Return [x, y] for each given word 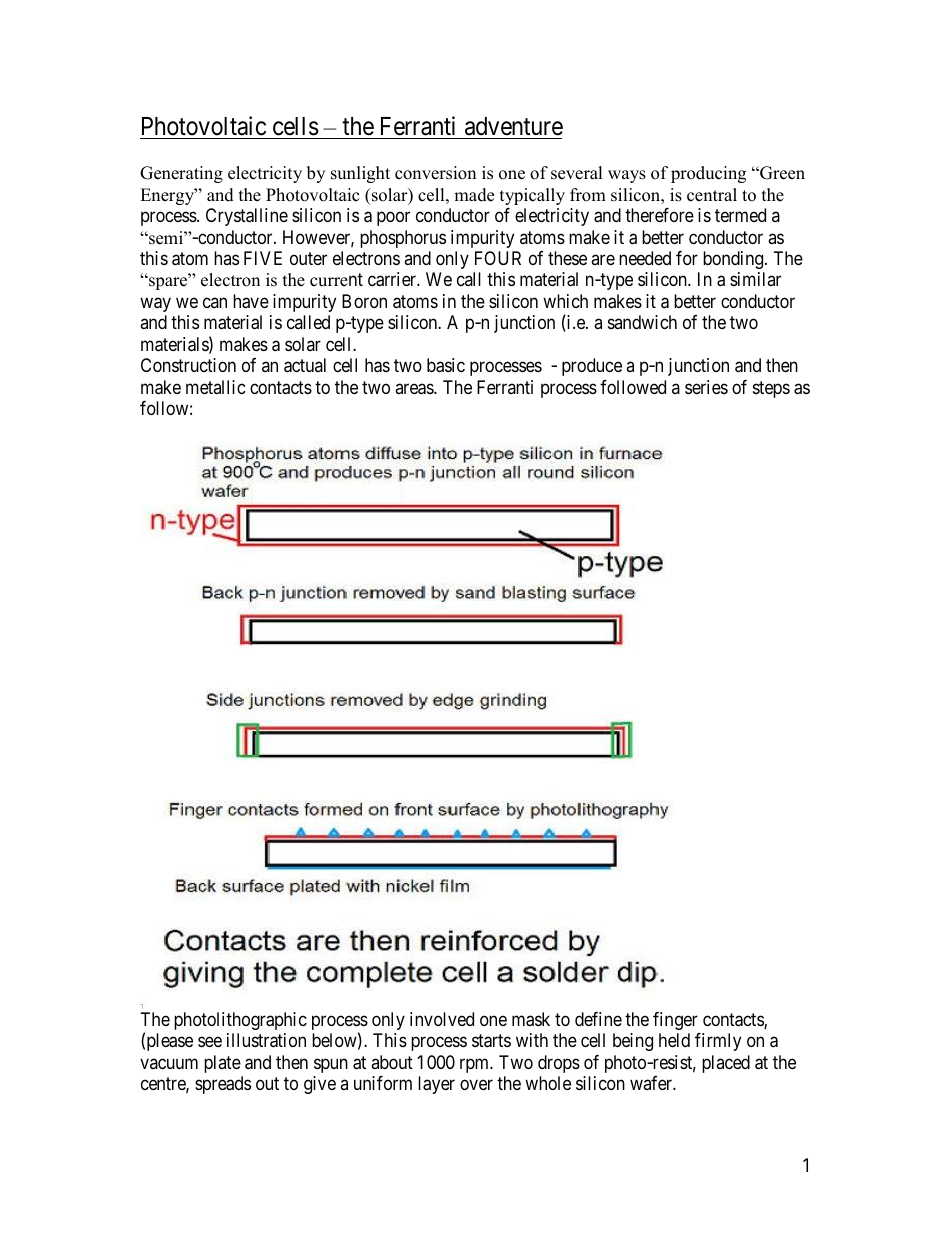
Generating [181, 174]
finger [675, 1021]
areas [415, 389]
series [706, 387]
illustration [266, 1040]
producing [708, 174]
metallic [216, 387]
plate [222, 1064]
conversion [435, 173]
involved [442, 1019]
